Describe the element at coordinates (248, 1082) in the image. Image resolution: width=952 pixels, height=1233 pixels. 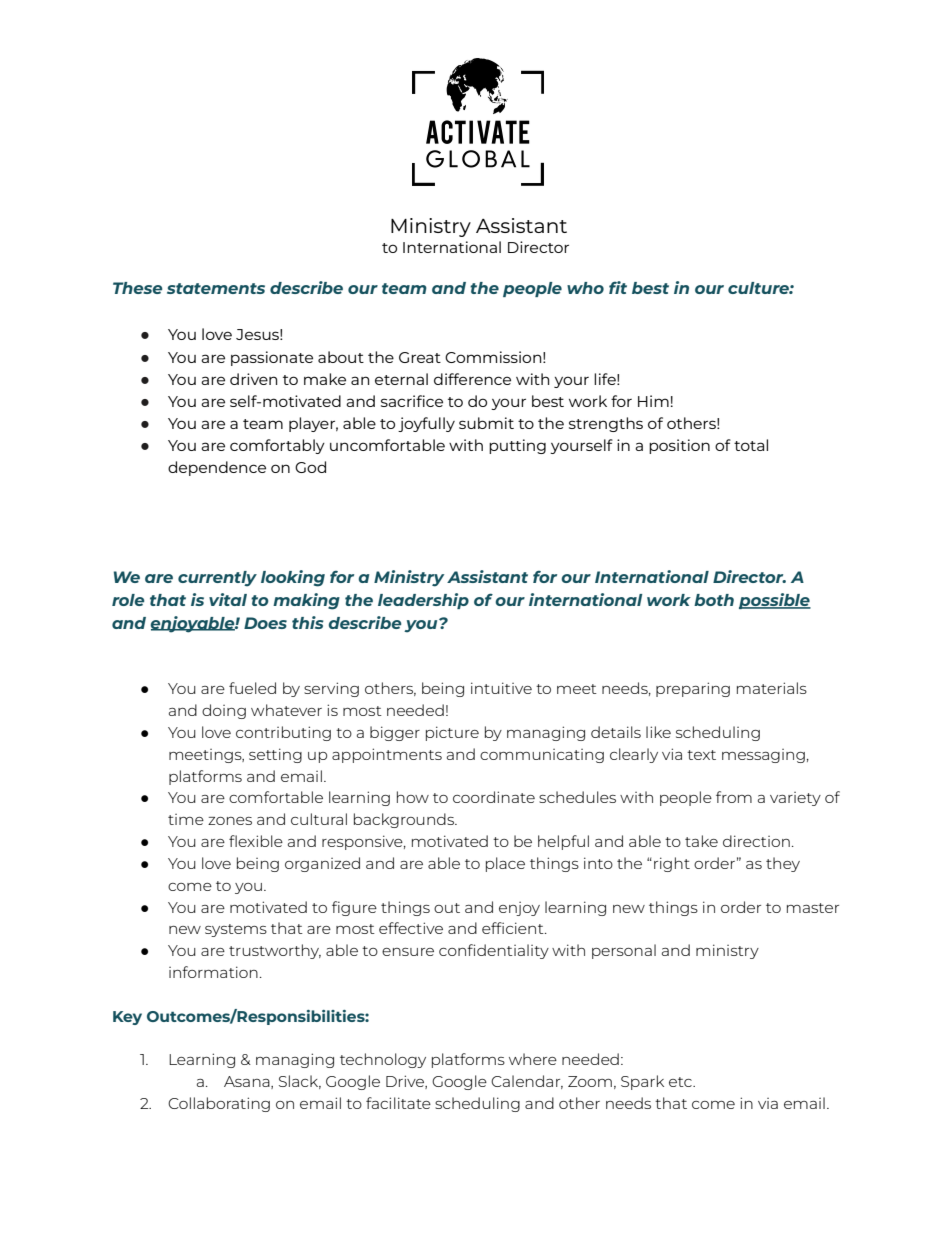
I see `Asana` at that location.
